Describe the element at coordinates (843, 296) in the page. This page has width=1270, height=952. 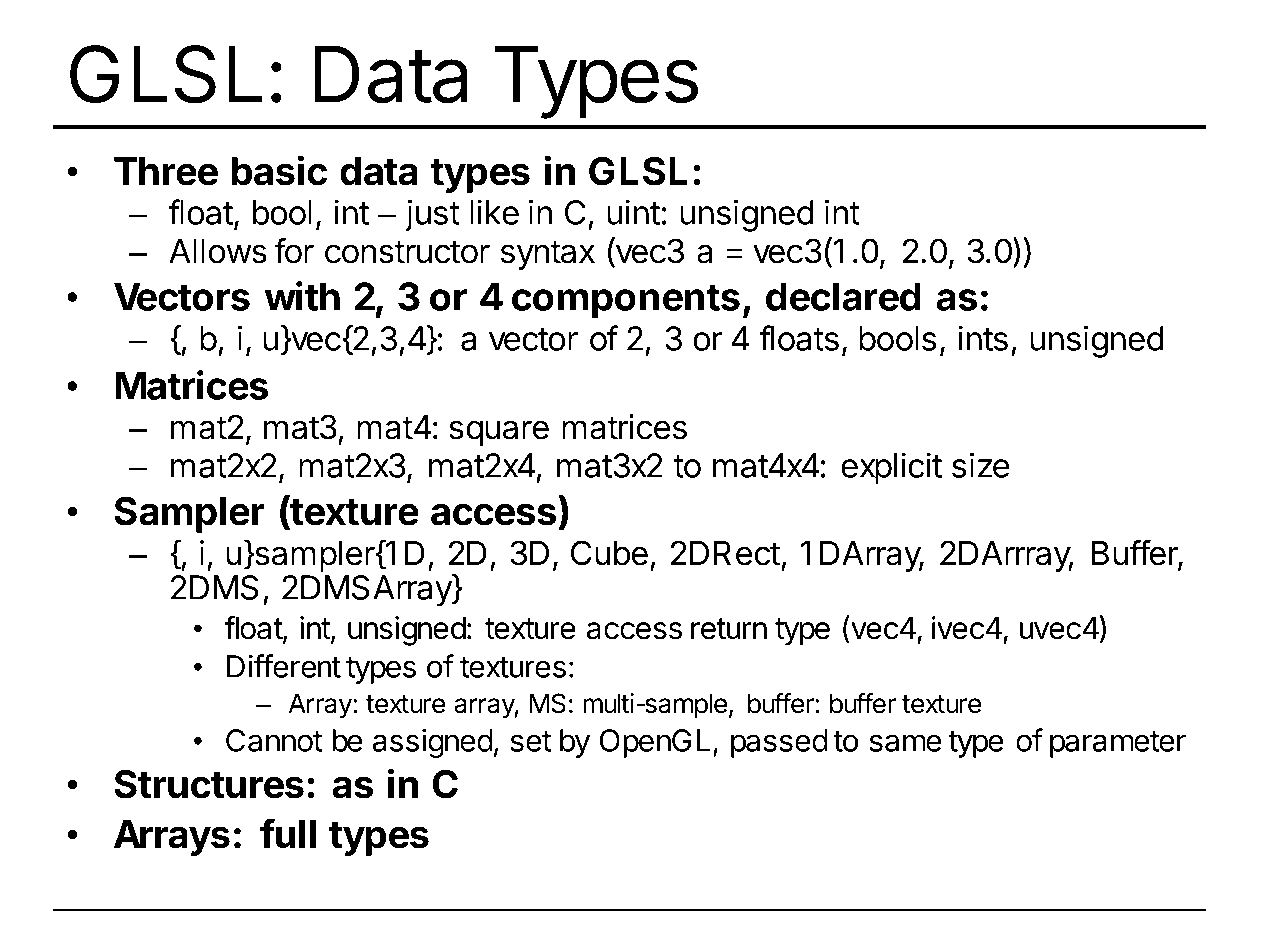
I see `declared` at that location.
